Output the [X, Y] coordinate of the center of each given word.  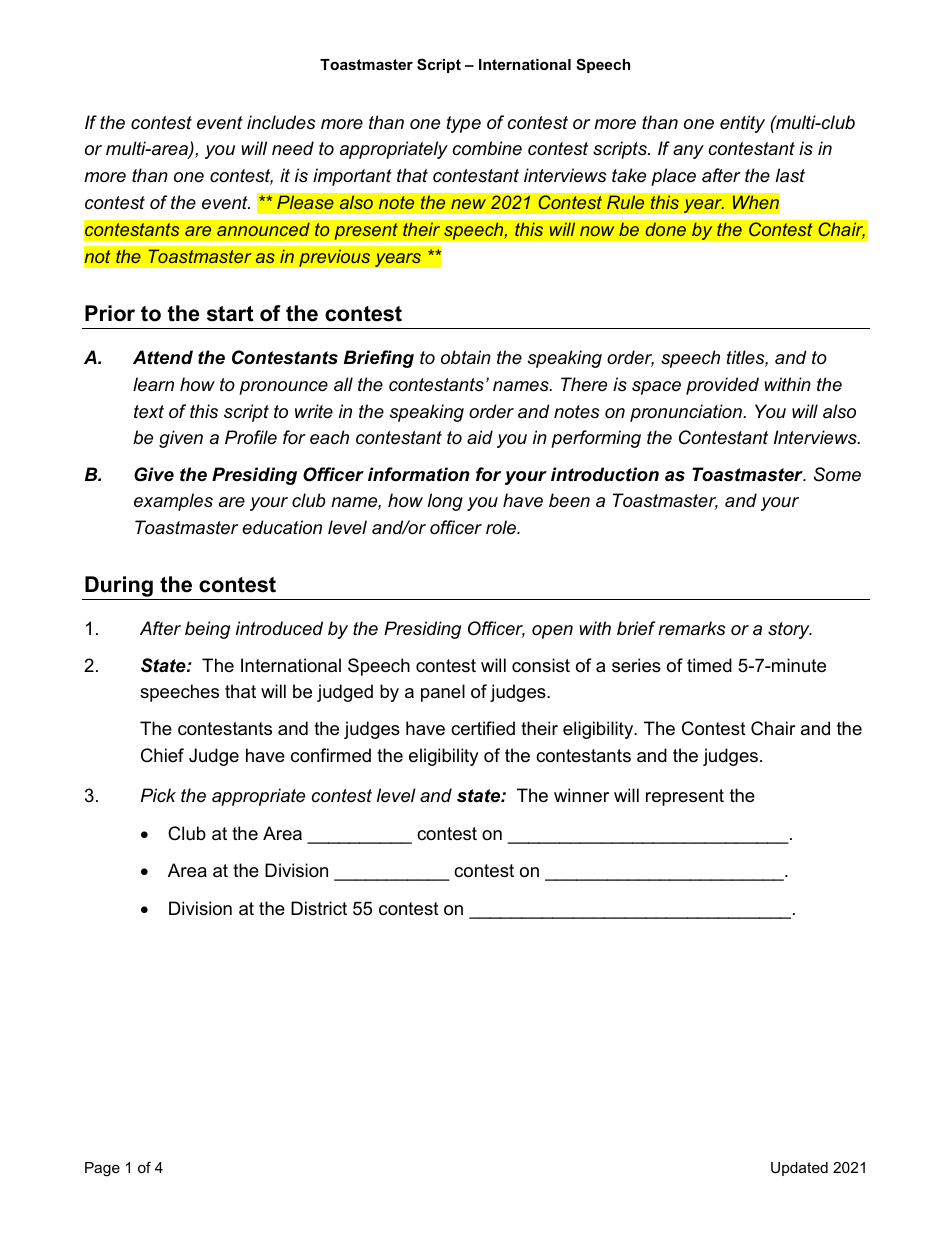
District [319, 908]
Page [102, 1169]
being [207, 630]
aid [480, 437]
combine [487, 148]
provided [722, 386]
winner [581, 795]
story [790, 630]
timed [709, 665]
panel [443, 693]
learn [153, 384]
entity [742, 124]
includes [281, 122]
